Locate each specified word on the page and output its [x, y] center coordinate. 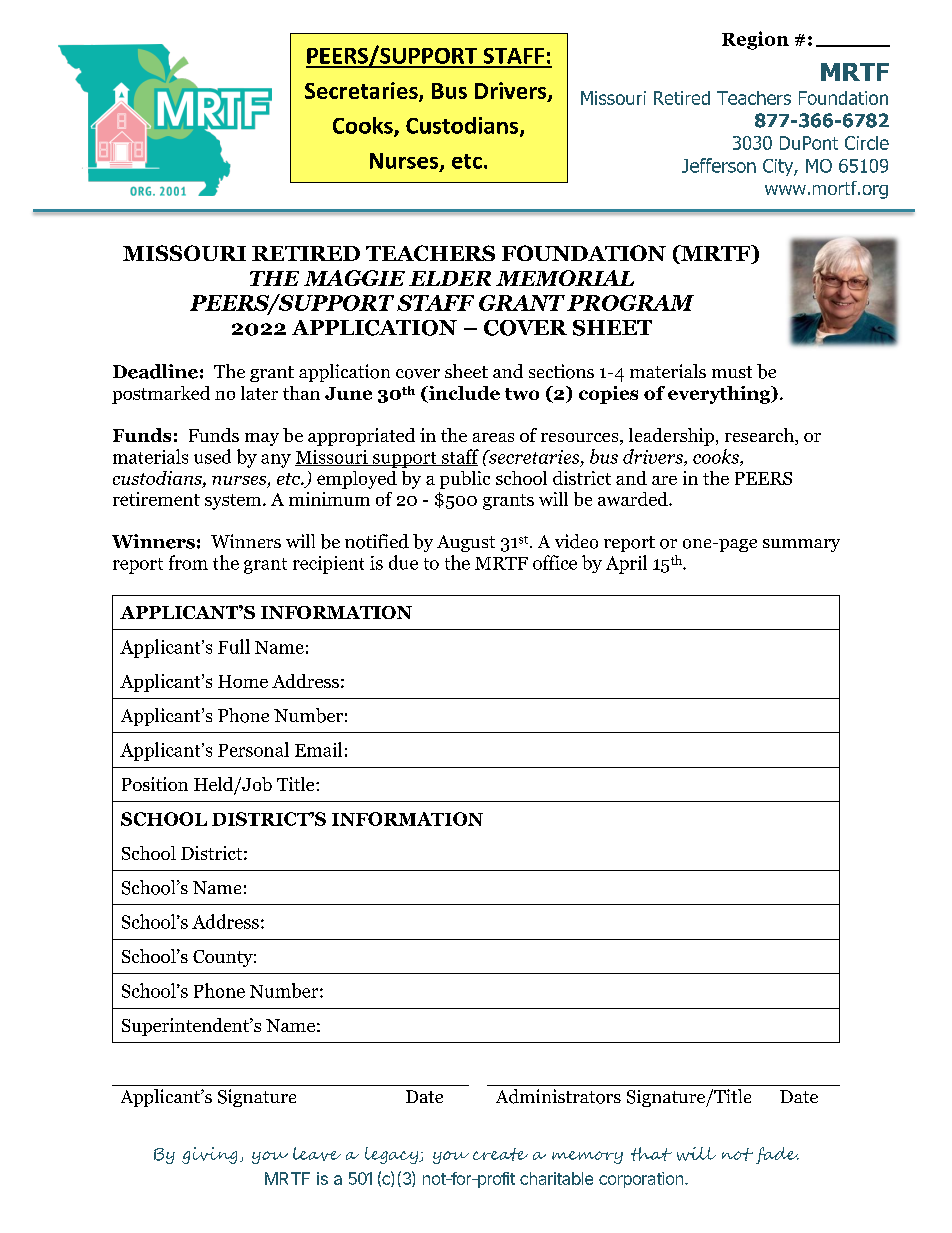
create [500, 1154]
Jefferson [719, 165]
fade [777, 1155]
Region [755, 40]
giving [209, 1155]
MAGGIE [354, 278]
